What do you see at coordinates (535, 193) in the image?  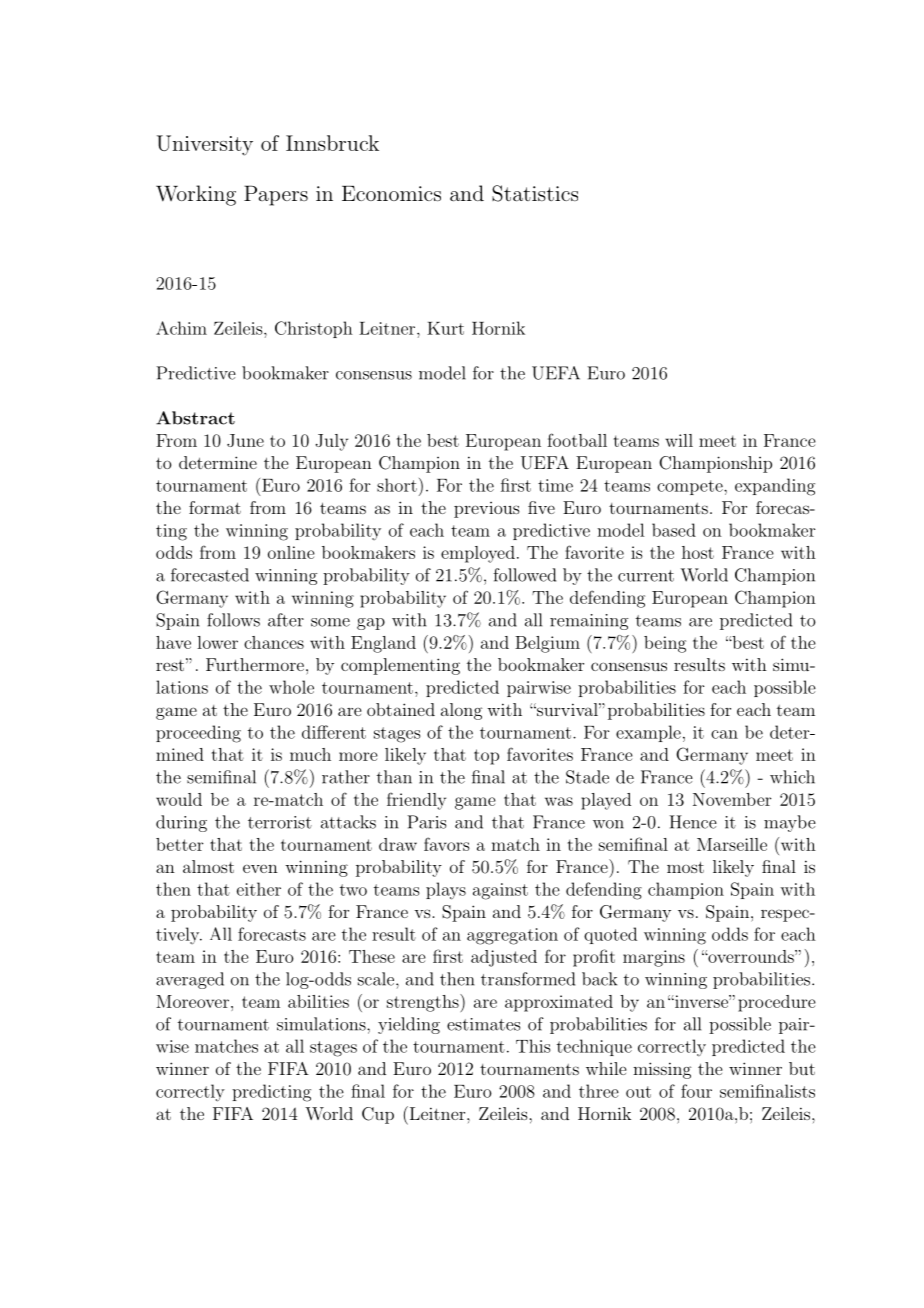 I see `Statistics` at bounding box center [535, 193].
